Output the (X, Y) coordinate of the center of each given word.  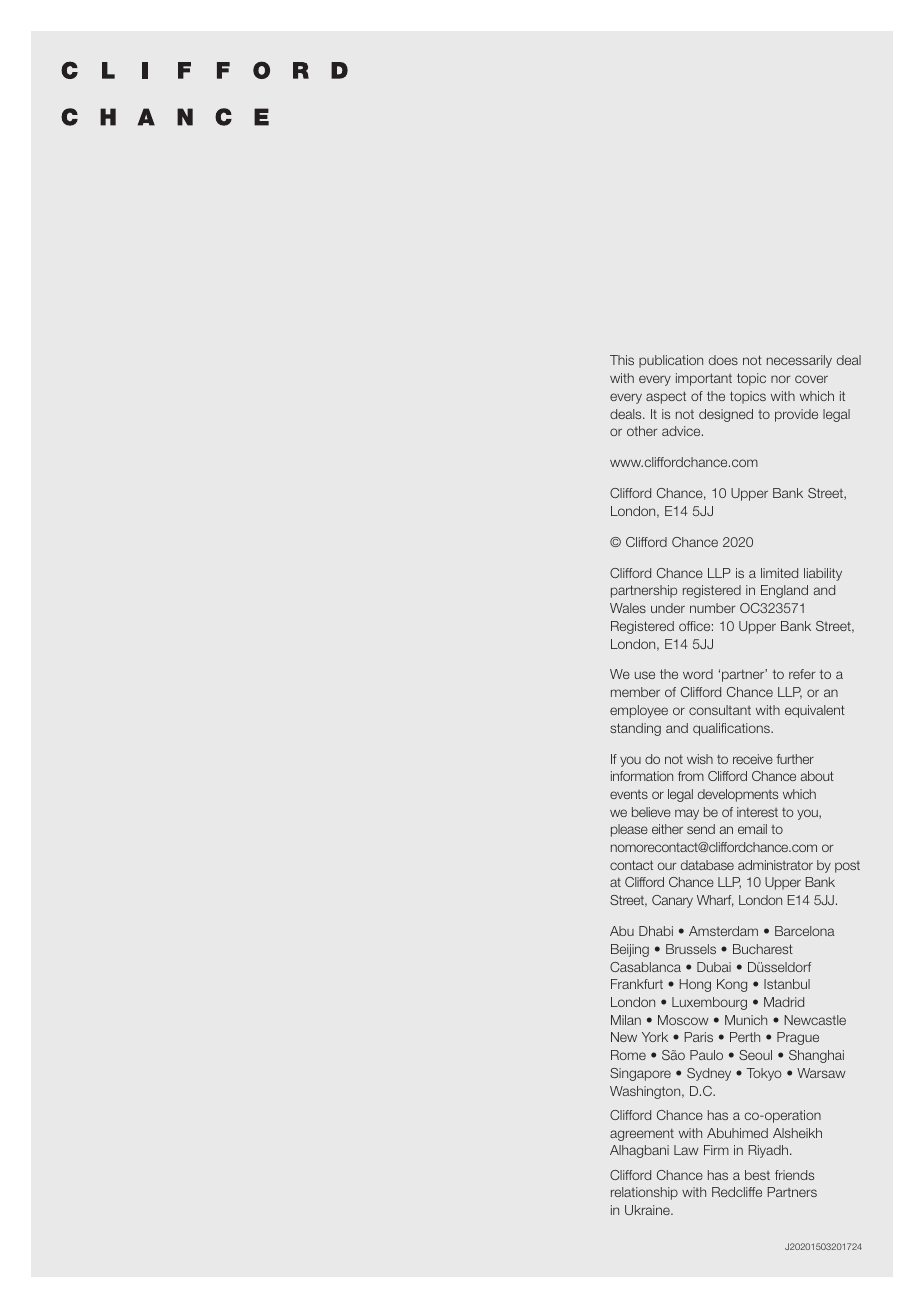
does (723, 360)
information (642, 776)
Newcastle (815, 1020)
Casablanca (645, 967)
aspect (666, 397)
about (817, 776)
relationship (644, 1193)
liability (823, 574)
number (712, 608)
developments (738, 795)
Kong (732, 985)
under (668, 608)
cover (811, 379)
